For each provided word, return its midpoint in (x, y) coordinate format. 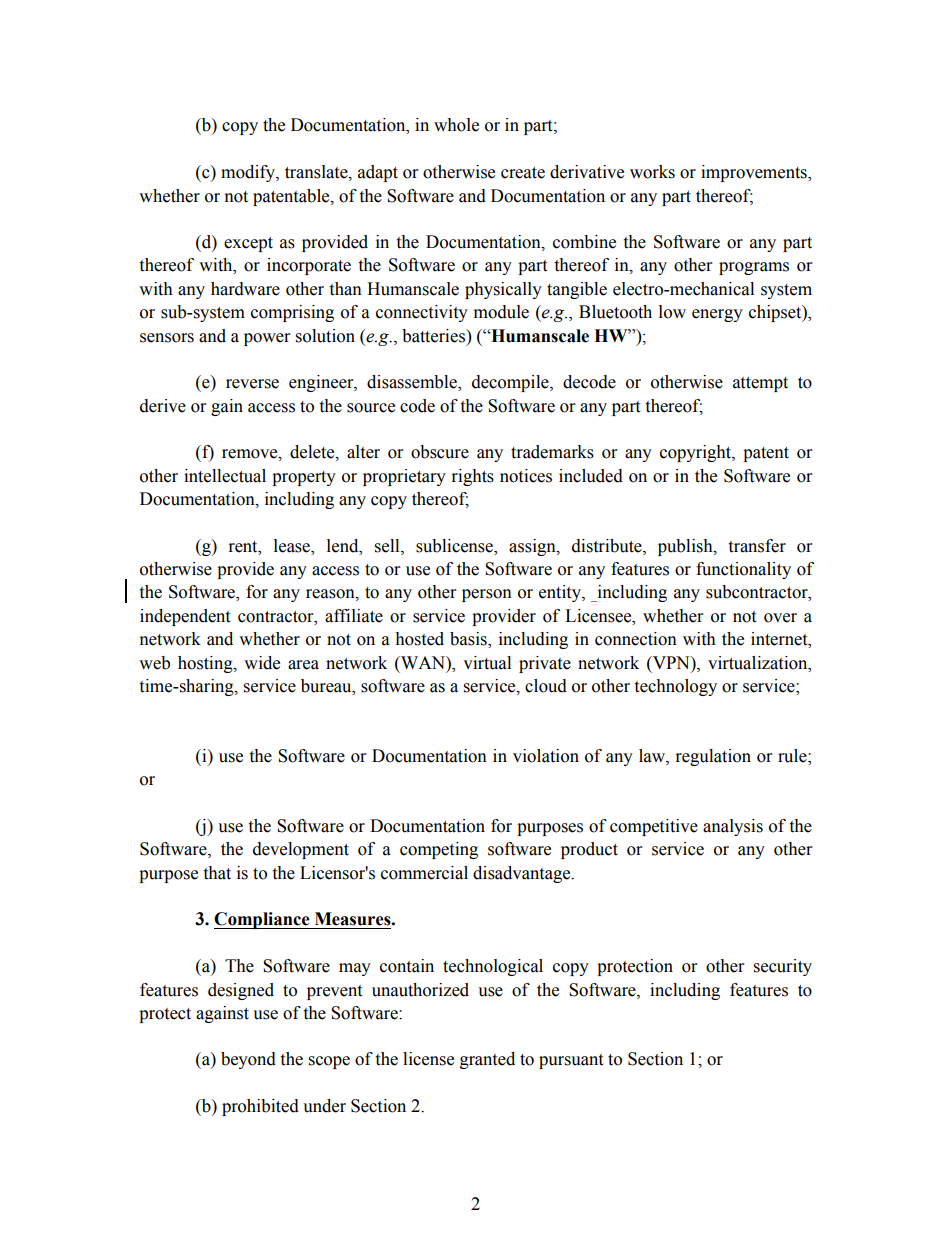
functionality (743, 570)
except (248, 244)
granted (487, 1060)
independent (185, 617)
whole (456, 125)
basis (469, 640)
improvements (755, 173)
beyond (248, 1060)
